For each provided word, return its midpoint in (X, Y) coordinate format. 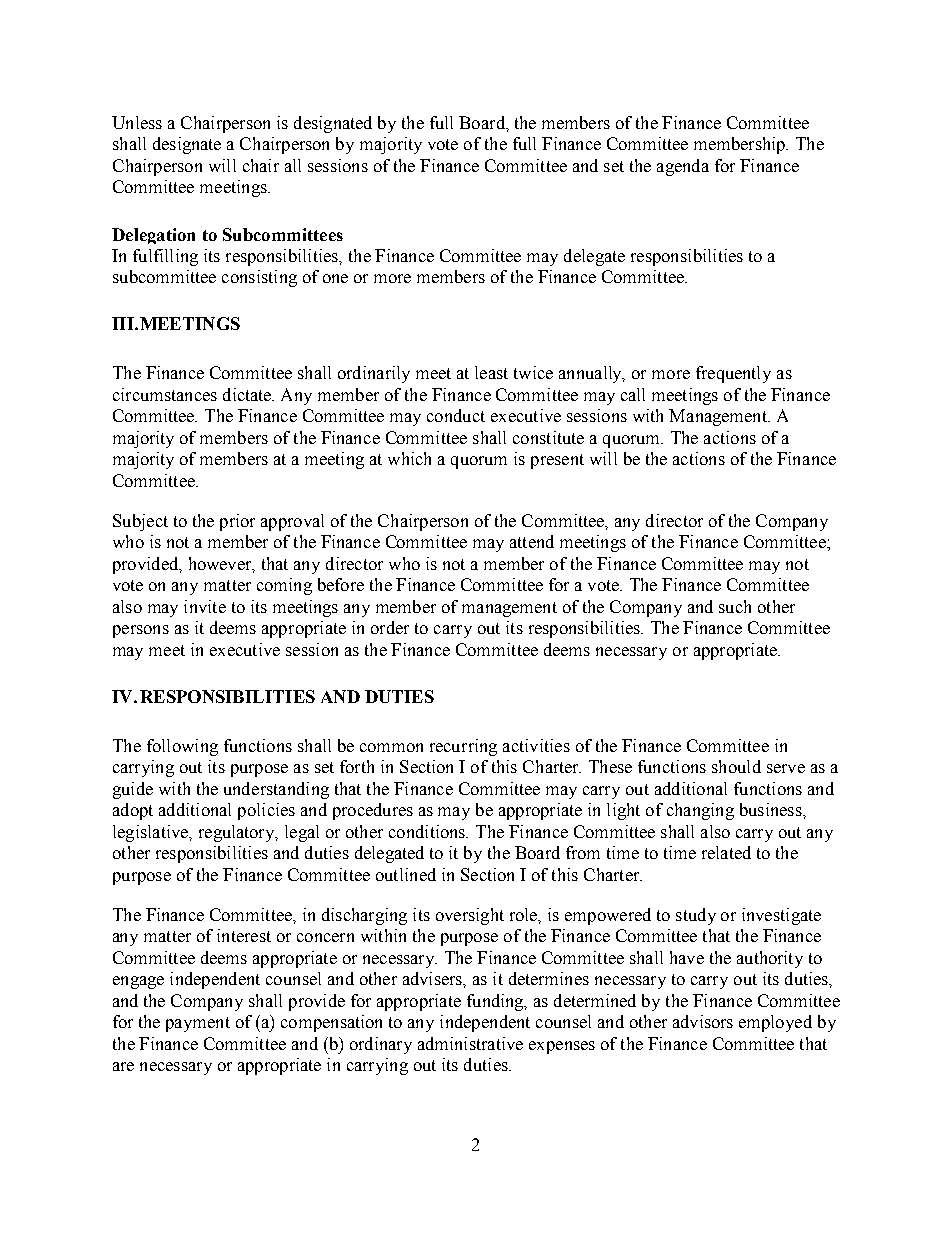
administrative (470, 1043)
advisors (703, 1021)
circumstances (165, 394)
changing (700, 811)
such (735, 606)
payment (198, 1024)
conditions (428, 831)
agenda (683, 167)
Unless (137, 122)
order (390, 627)
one (335, 278)
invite (205, 606)
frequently (733, 374)
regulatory (238, 833)
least (491, 372)
